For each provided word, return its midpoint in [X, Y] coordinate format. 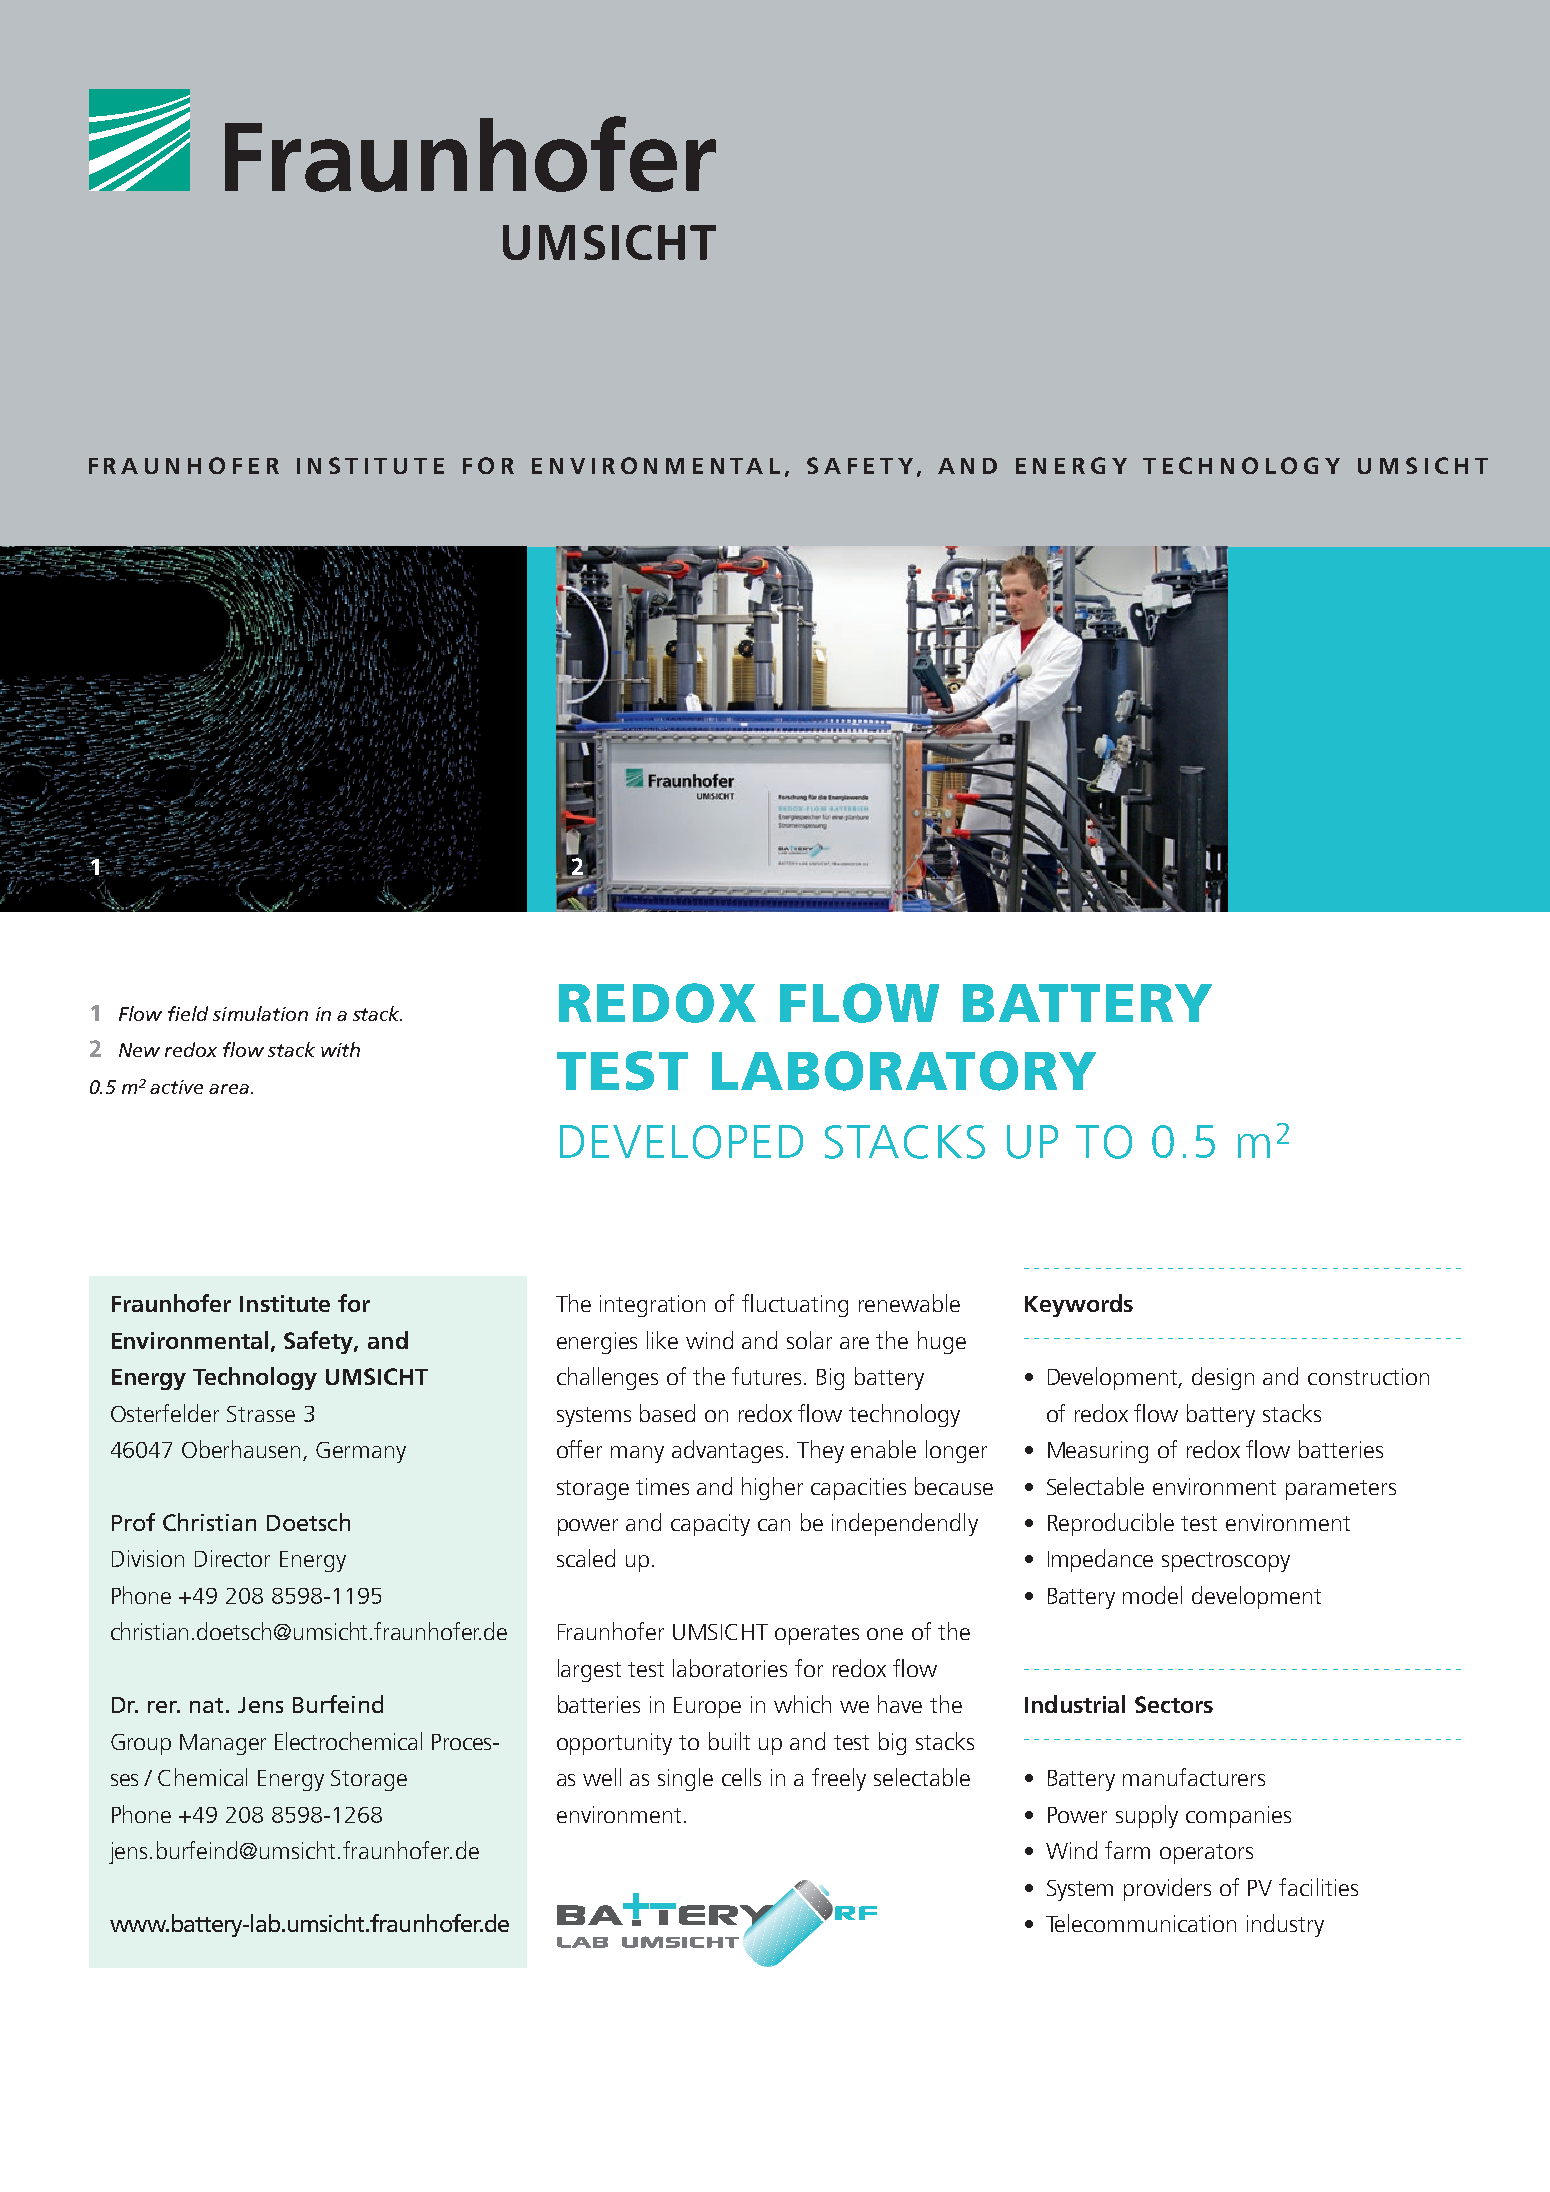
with [340, 1049]
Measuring [1098, 1452]
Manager [223, 1744]
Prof [133, 1522]
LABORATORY [904, 1071]
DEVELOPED [681, 1142]
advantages [727, 1451]
